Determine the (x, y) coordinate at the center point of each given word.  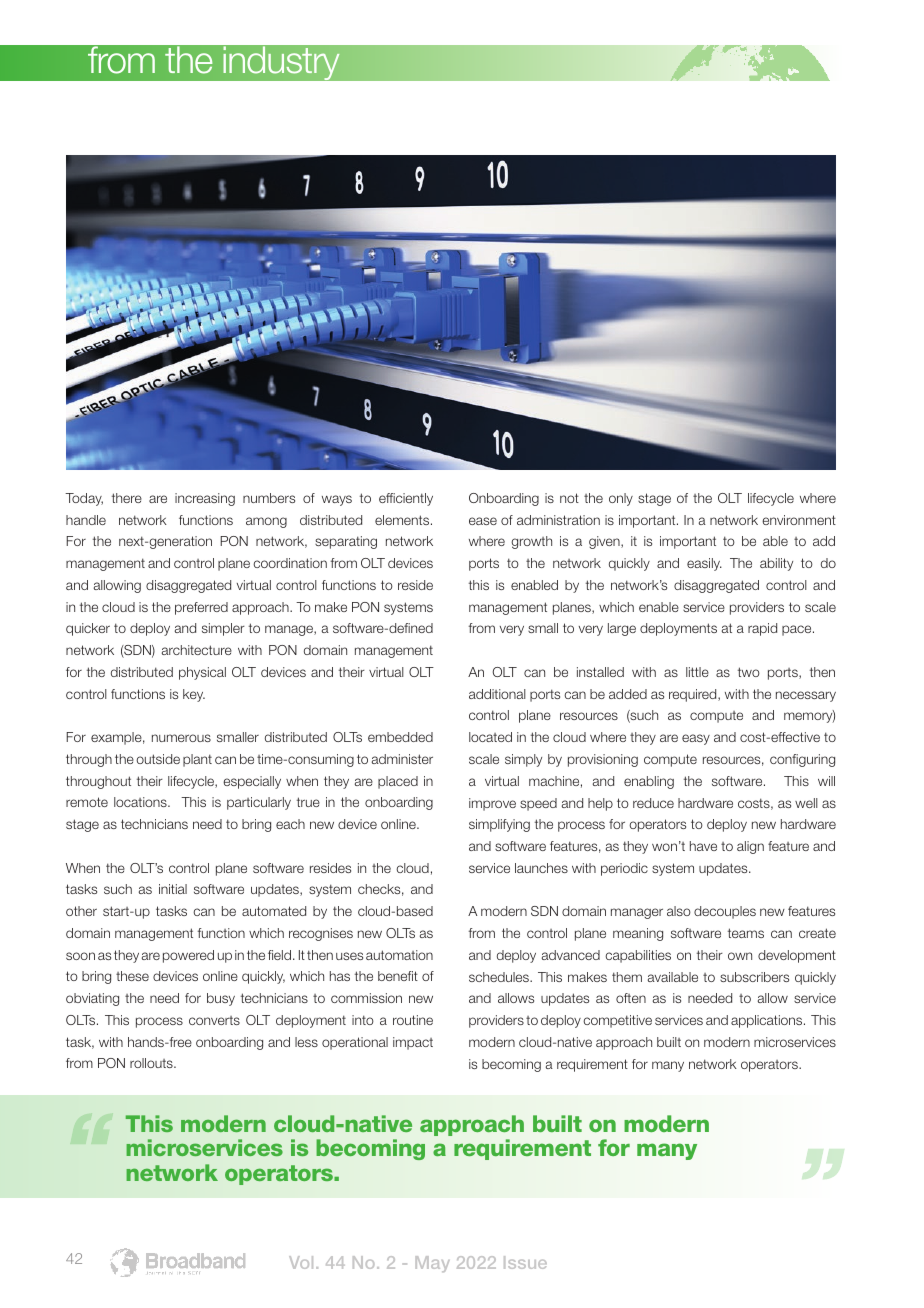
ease (483, 521)
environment (799, 520)
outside (158, 759)
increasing (205, 499)
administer (402, 759)
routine (413, 1020)
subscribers (754, 977)
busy (221, 999)
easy (696, 739)
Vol (301, 1262)
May (432, 1264)
